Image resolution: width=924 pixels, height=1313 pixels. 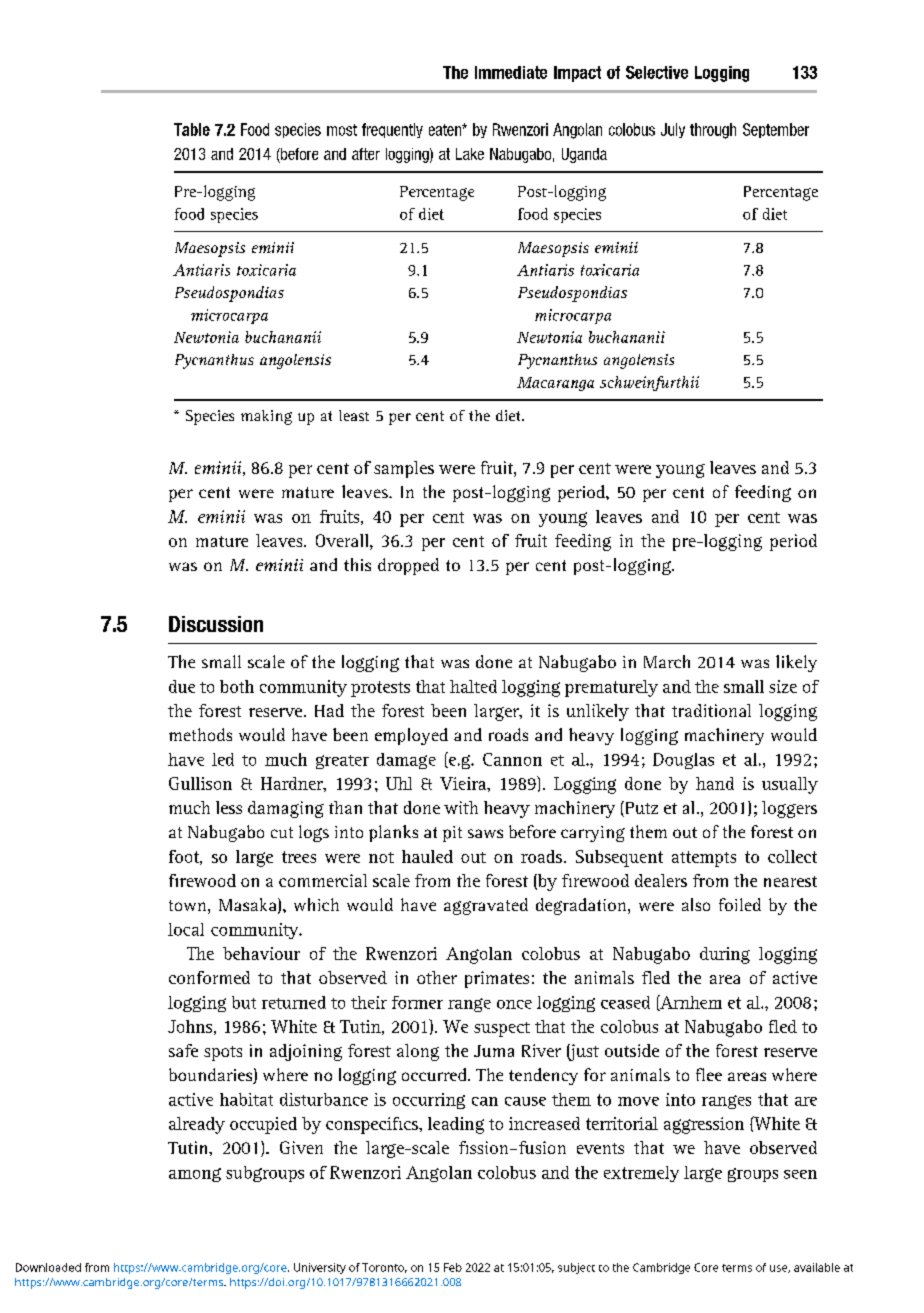 What do you see at coordinates (725, 955) in the image?
I see `during` at bounding box center [725, 955].
